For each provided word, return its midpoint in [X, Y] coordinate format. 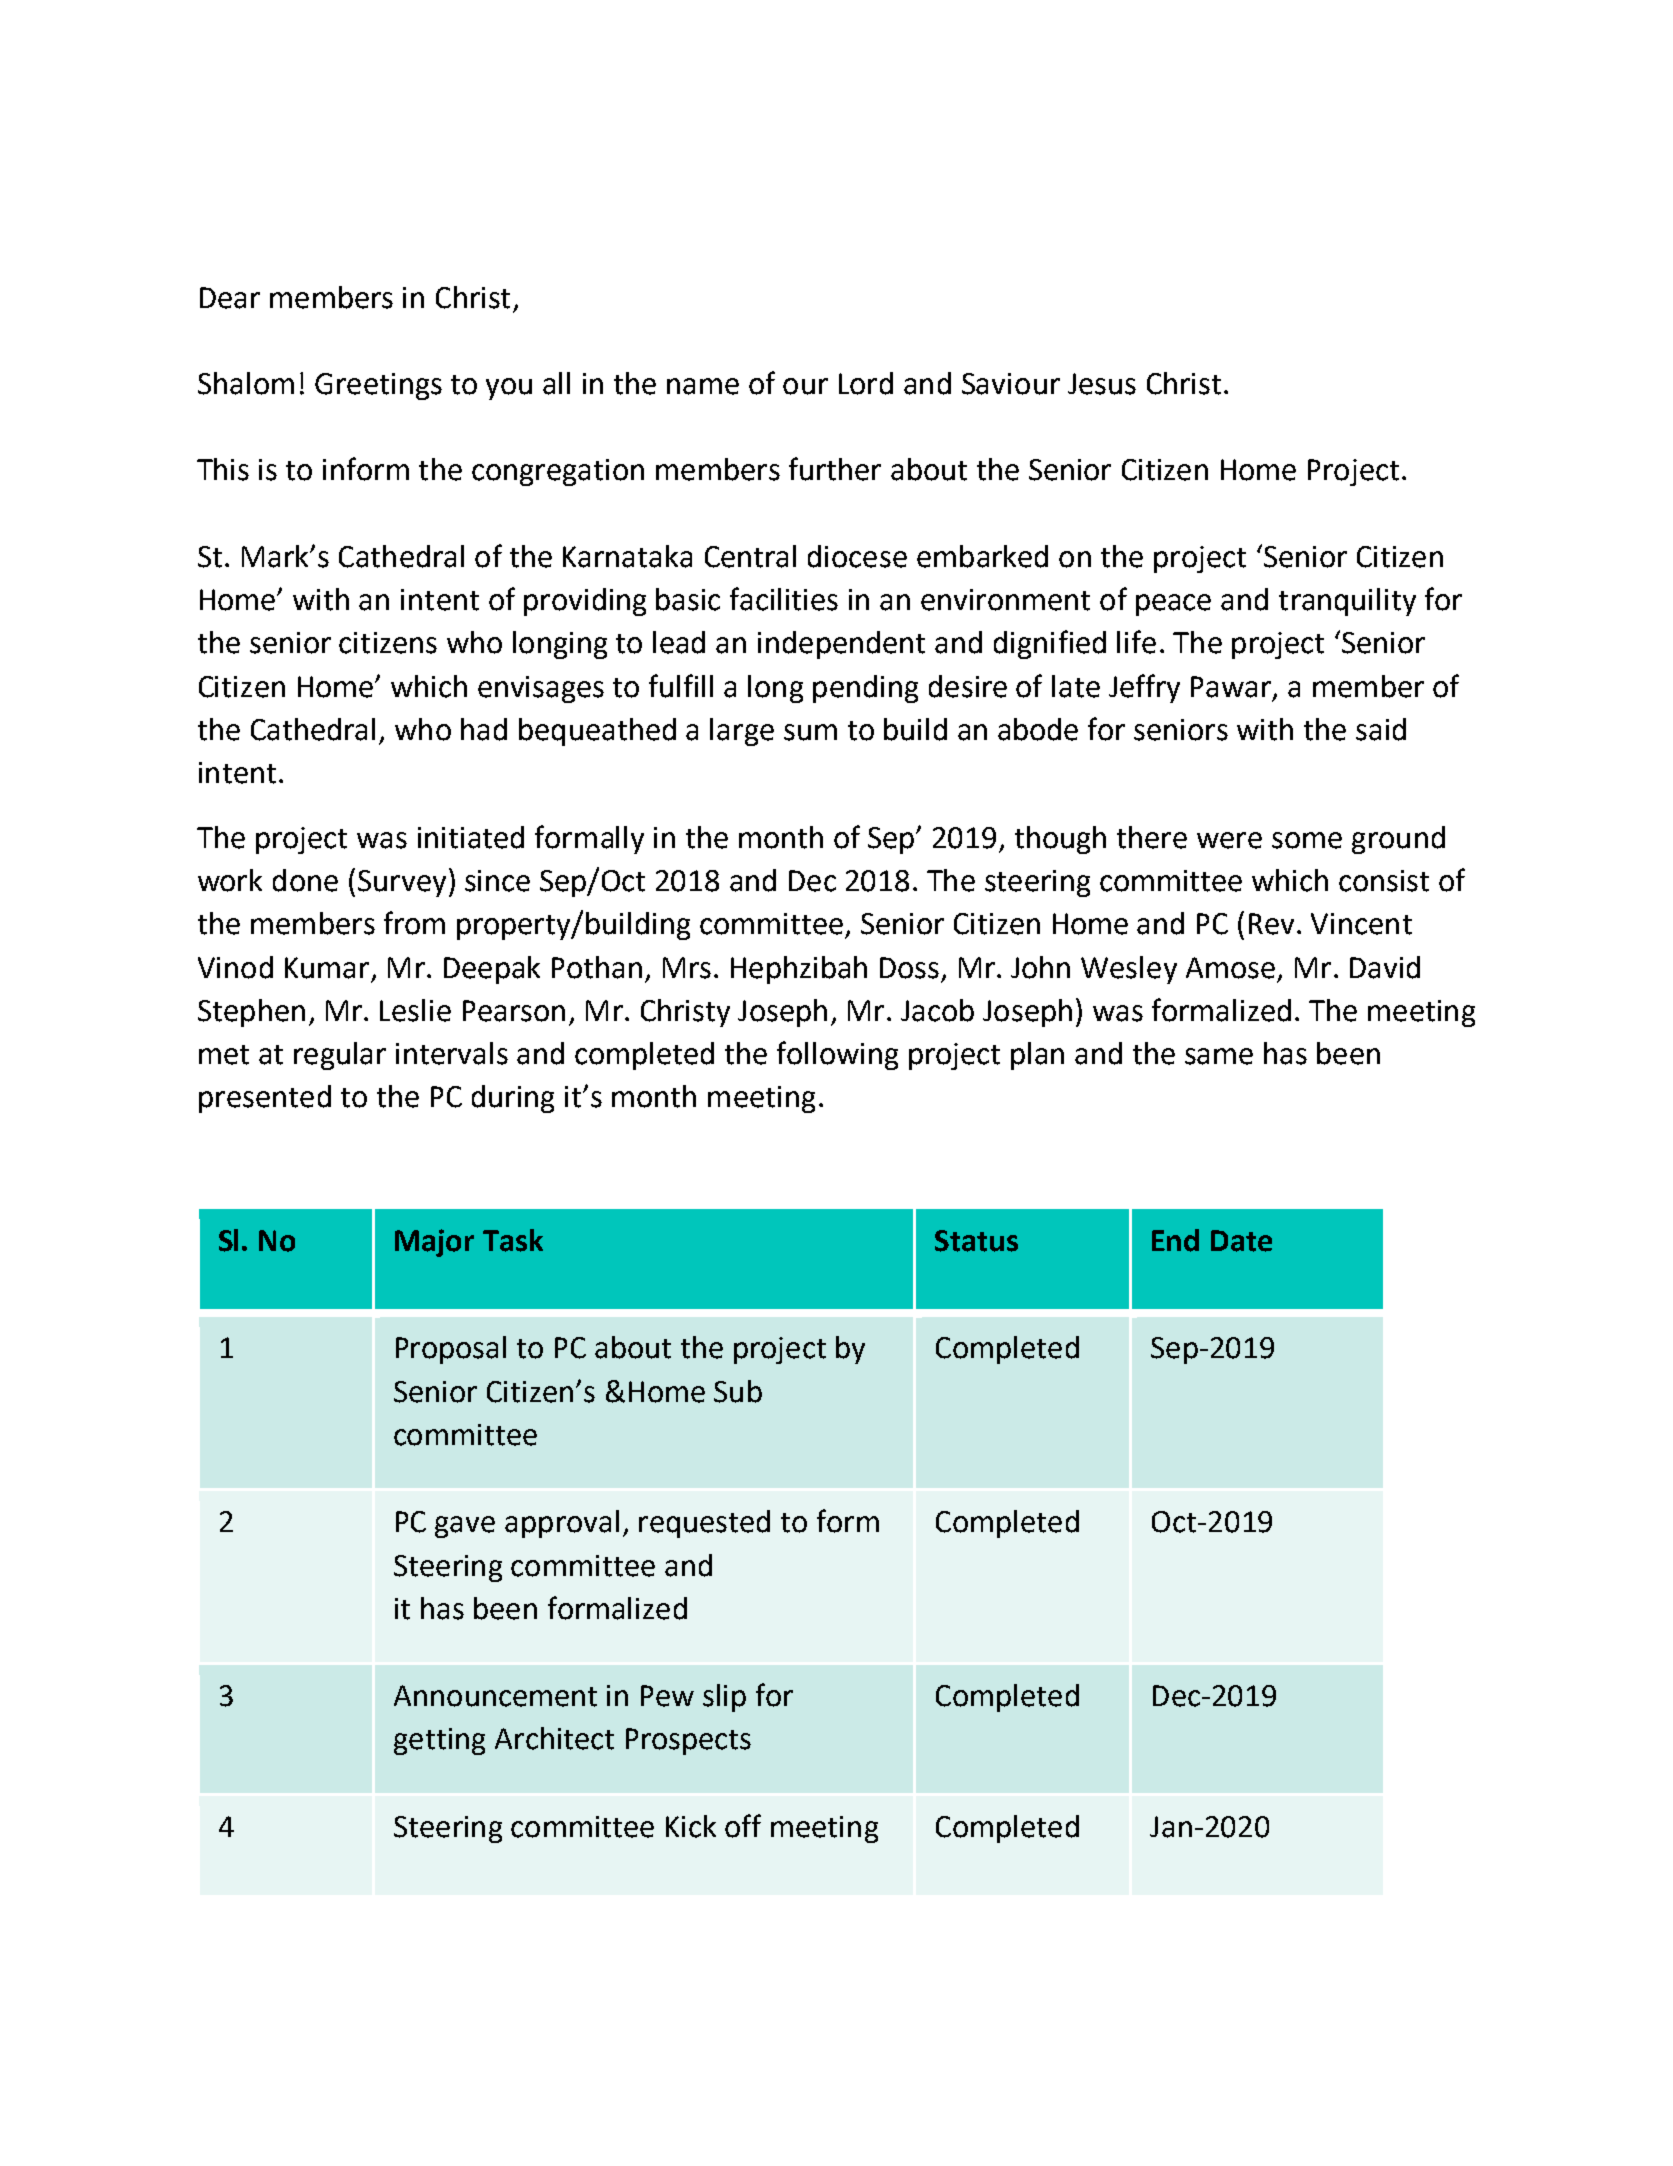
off [743, 1826]
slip [724, 1698]
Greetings [378, 386]
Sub [738, 1391]
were [1229, 840]
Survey [402, 883]
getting [439, 1741]
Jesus [1102, 384]
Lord [866, 383]
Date [1241, 1241]
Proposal [451, 1350]
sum [810, 732]
